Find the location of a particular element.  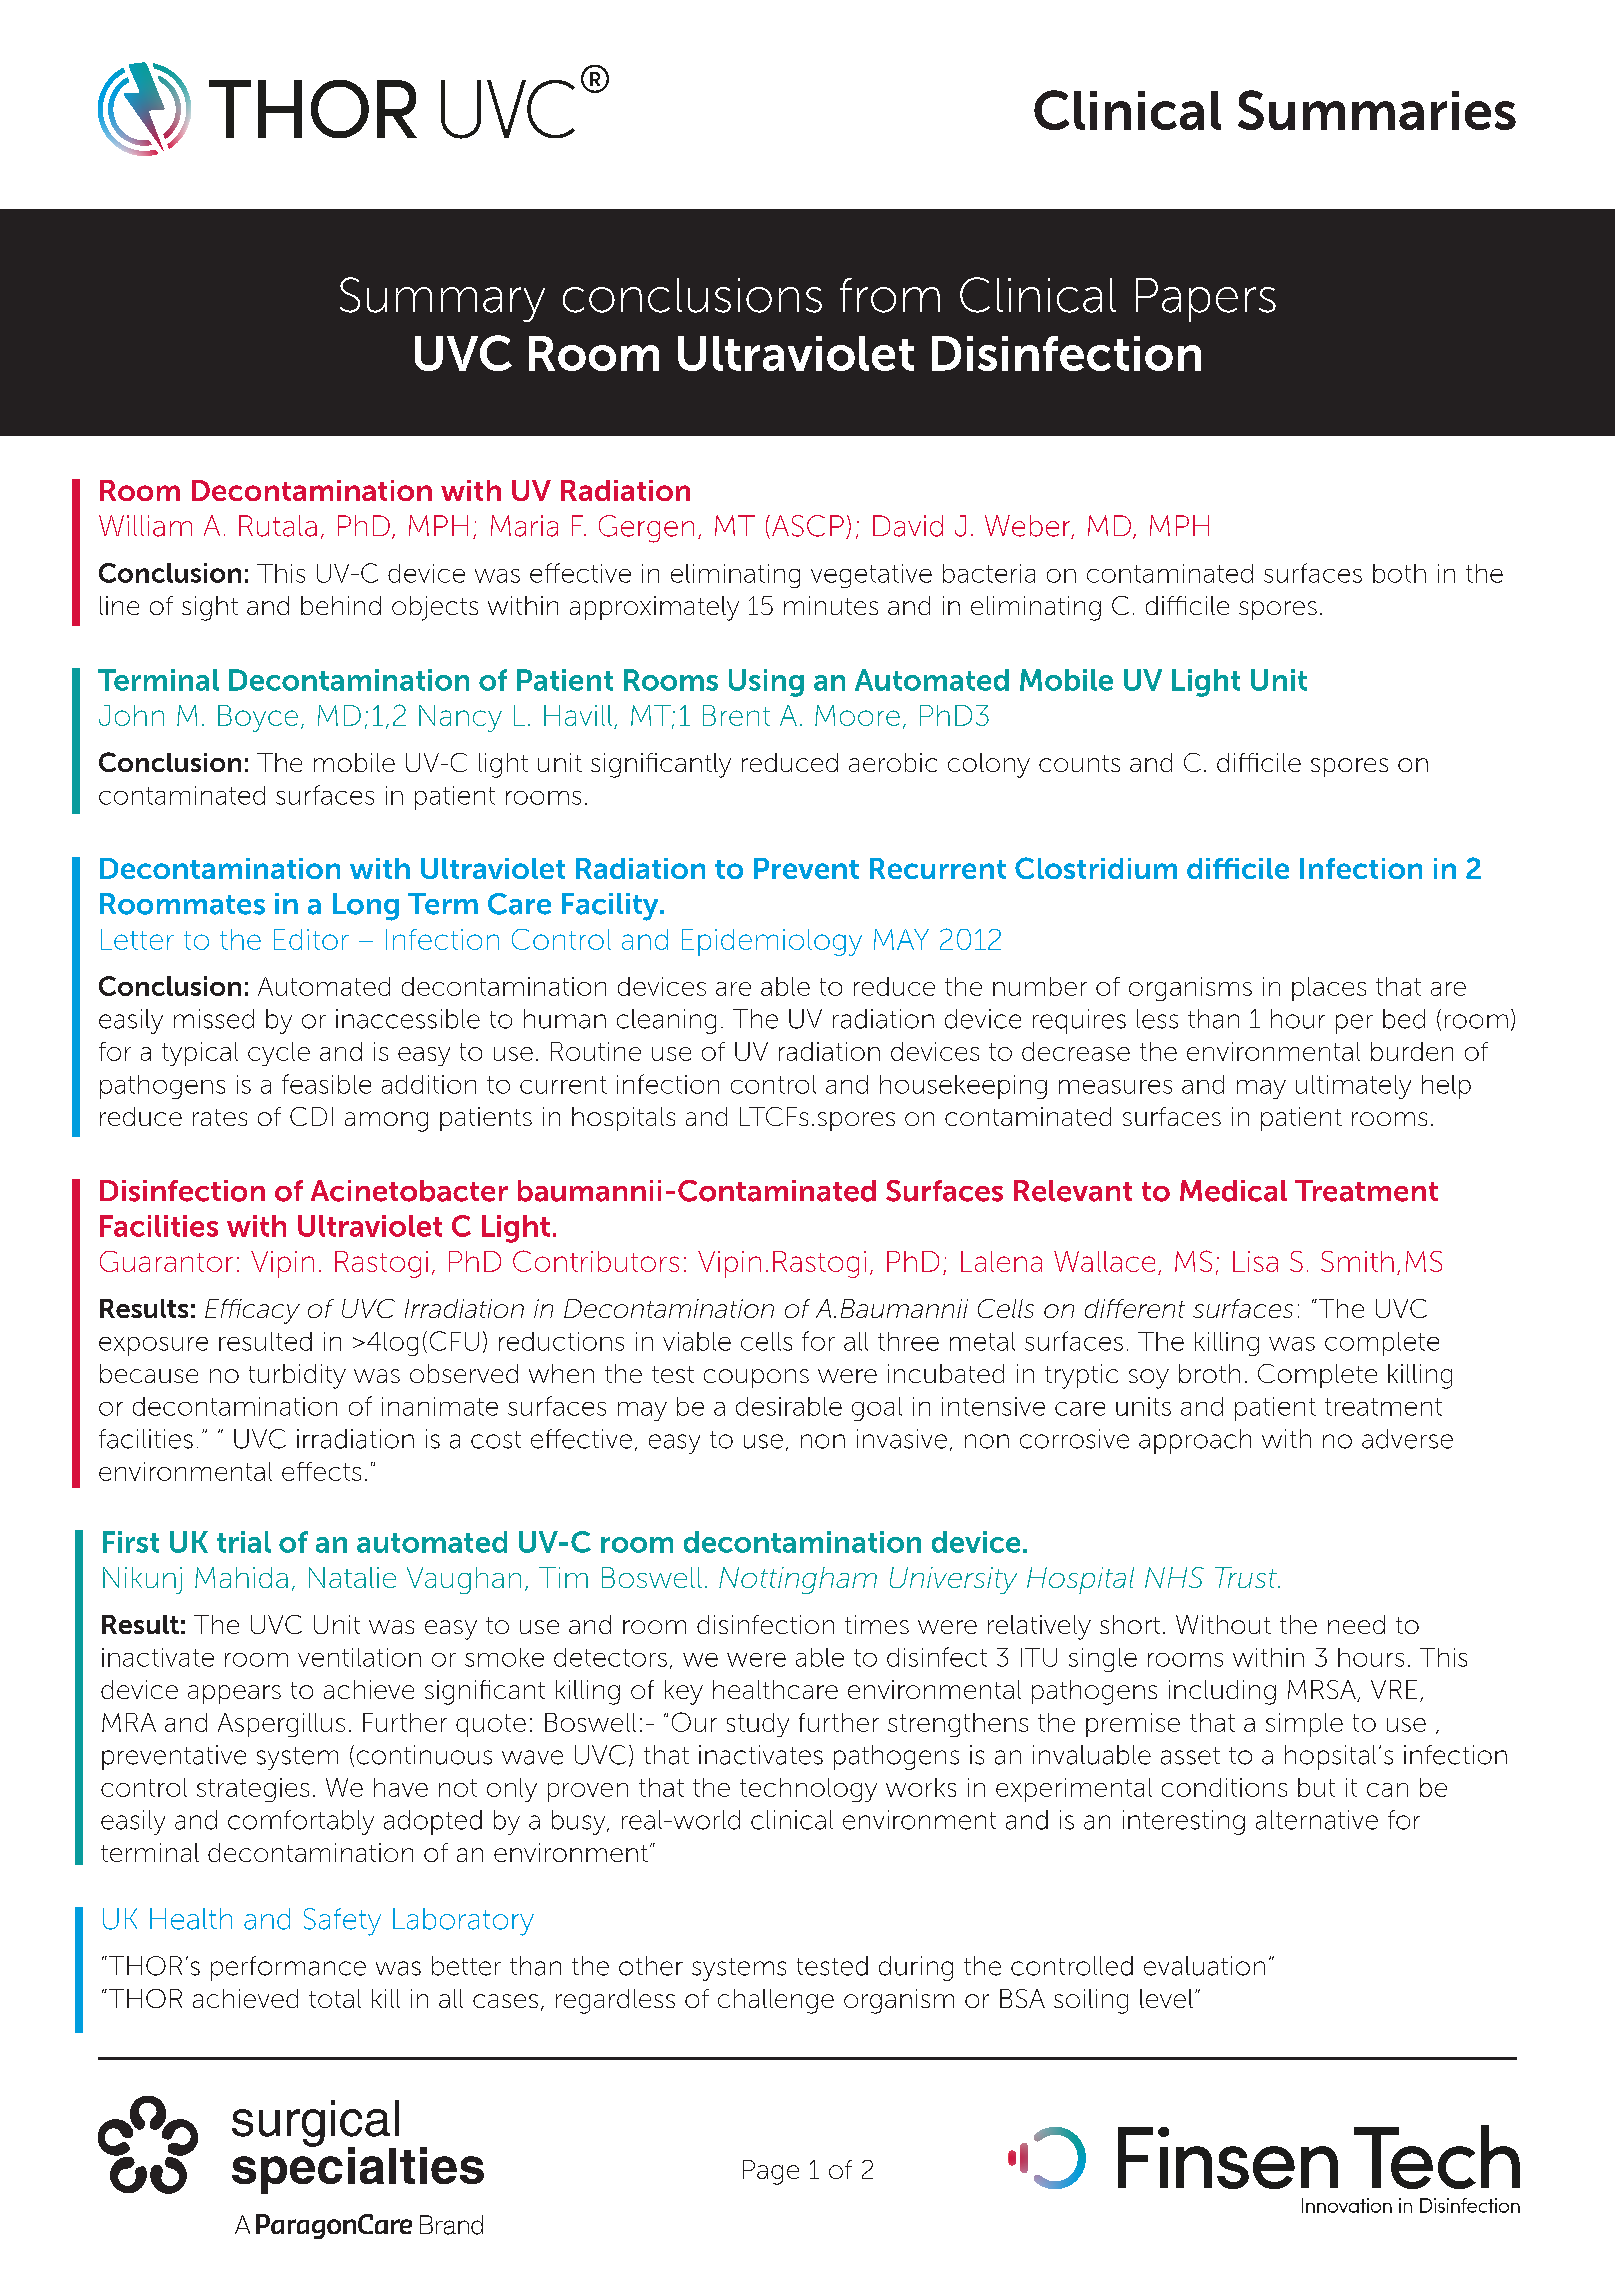

study is located at coordinates (758, 1725).
